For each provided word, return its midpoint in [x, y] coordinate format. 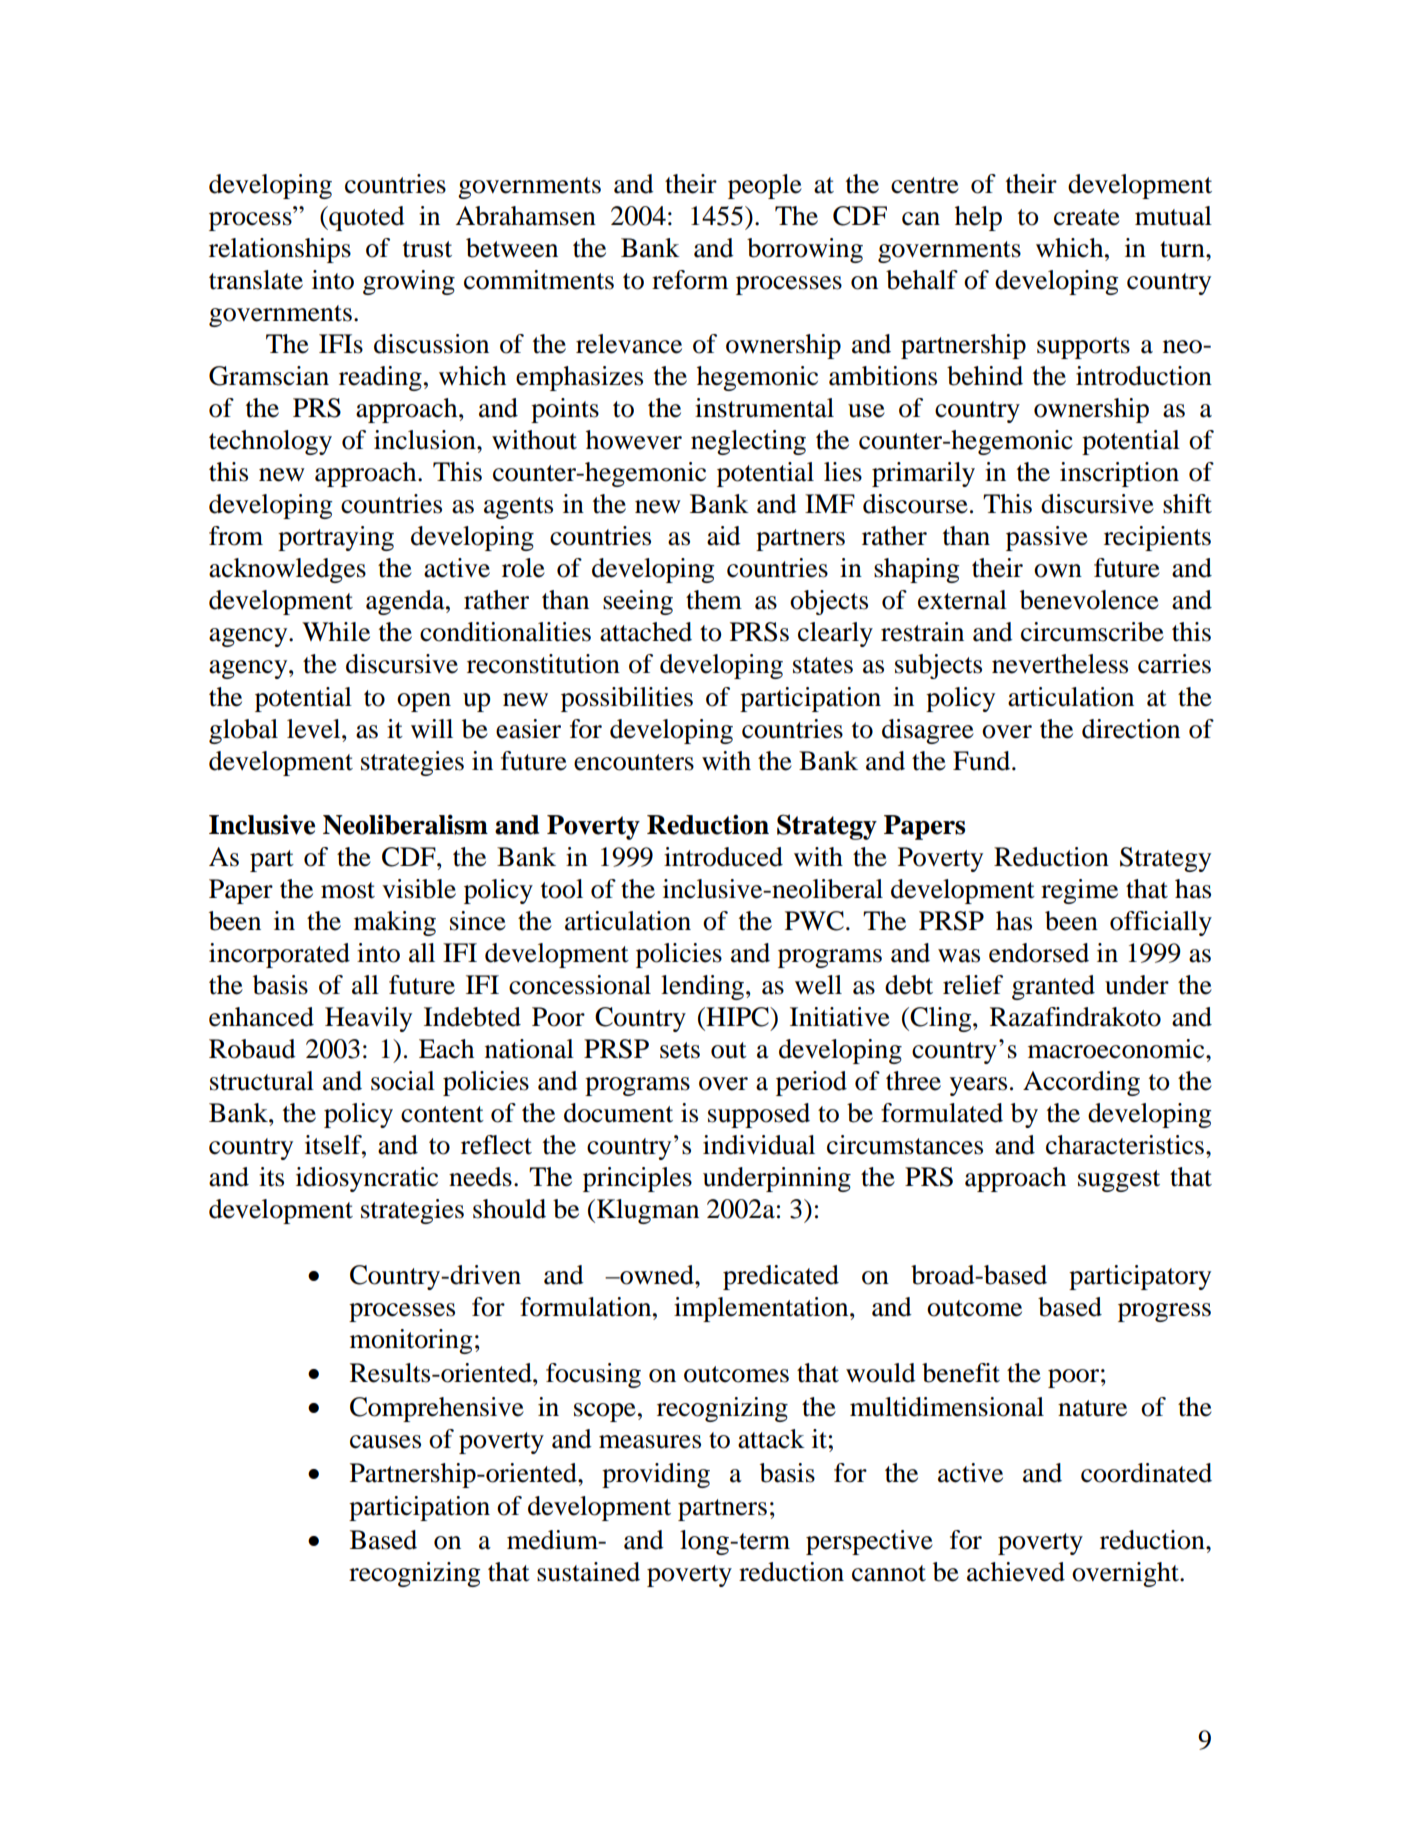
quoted [366, 218]
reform [690, 280]
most [348, 890]
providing [656, 1475]
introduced [723, 857]
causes [385, 1442]
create [1087, 217]
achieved [1016, 1572]
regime [1079, 891]
